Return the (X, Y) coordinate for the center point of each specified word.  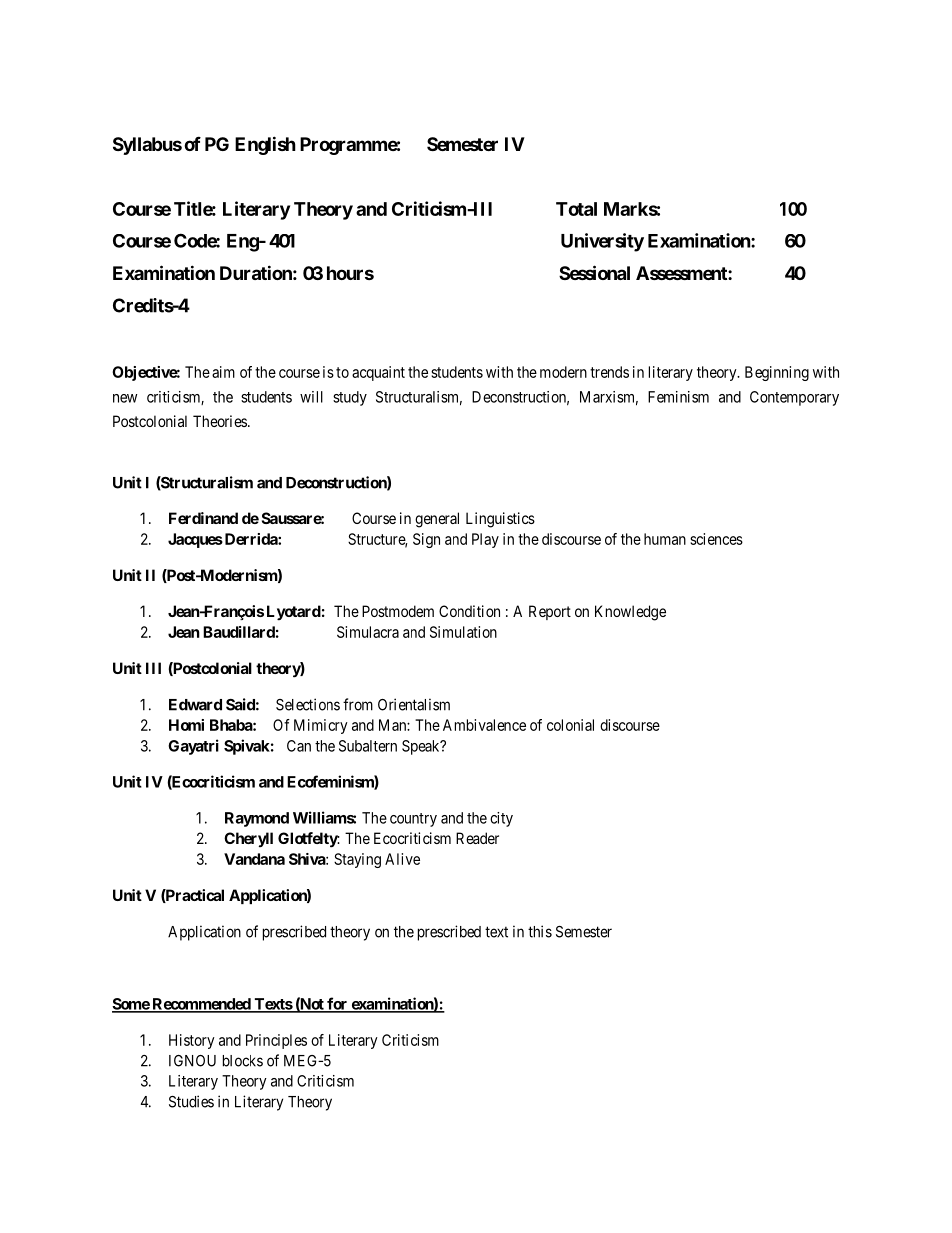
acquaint (378, 373)
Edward (195, 705)
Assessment (682, 273)
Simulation (463, 632)
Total (576, 209)
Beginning (777, 373)
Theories (221, 421)
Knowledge (630, 613)
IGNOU (192, 1061)
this (540, 931)
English (265, 145)
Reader (477, 838)
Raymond (257, 819)
